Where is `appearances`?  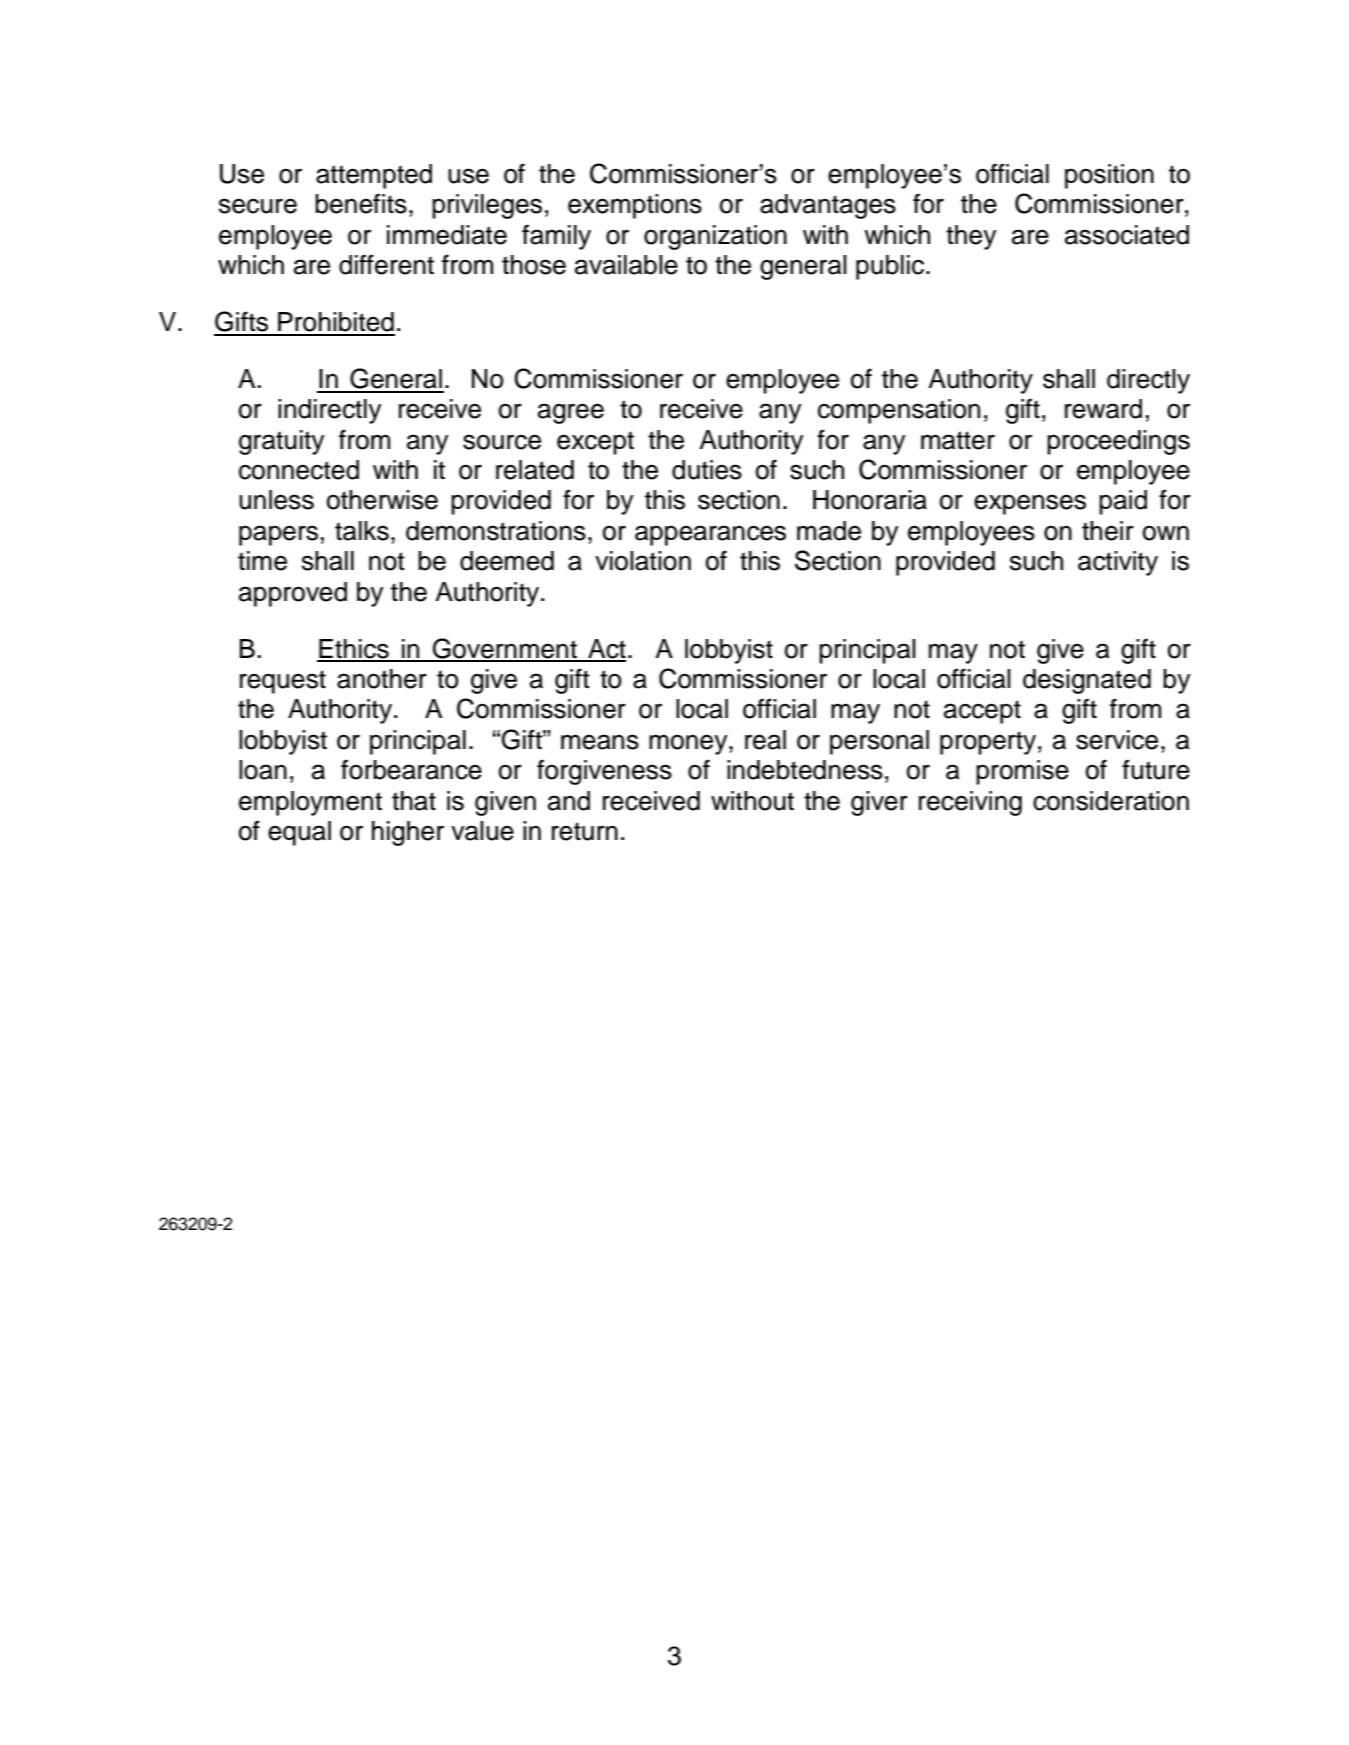
appearances is located at coordinates (710, 535).
